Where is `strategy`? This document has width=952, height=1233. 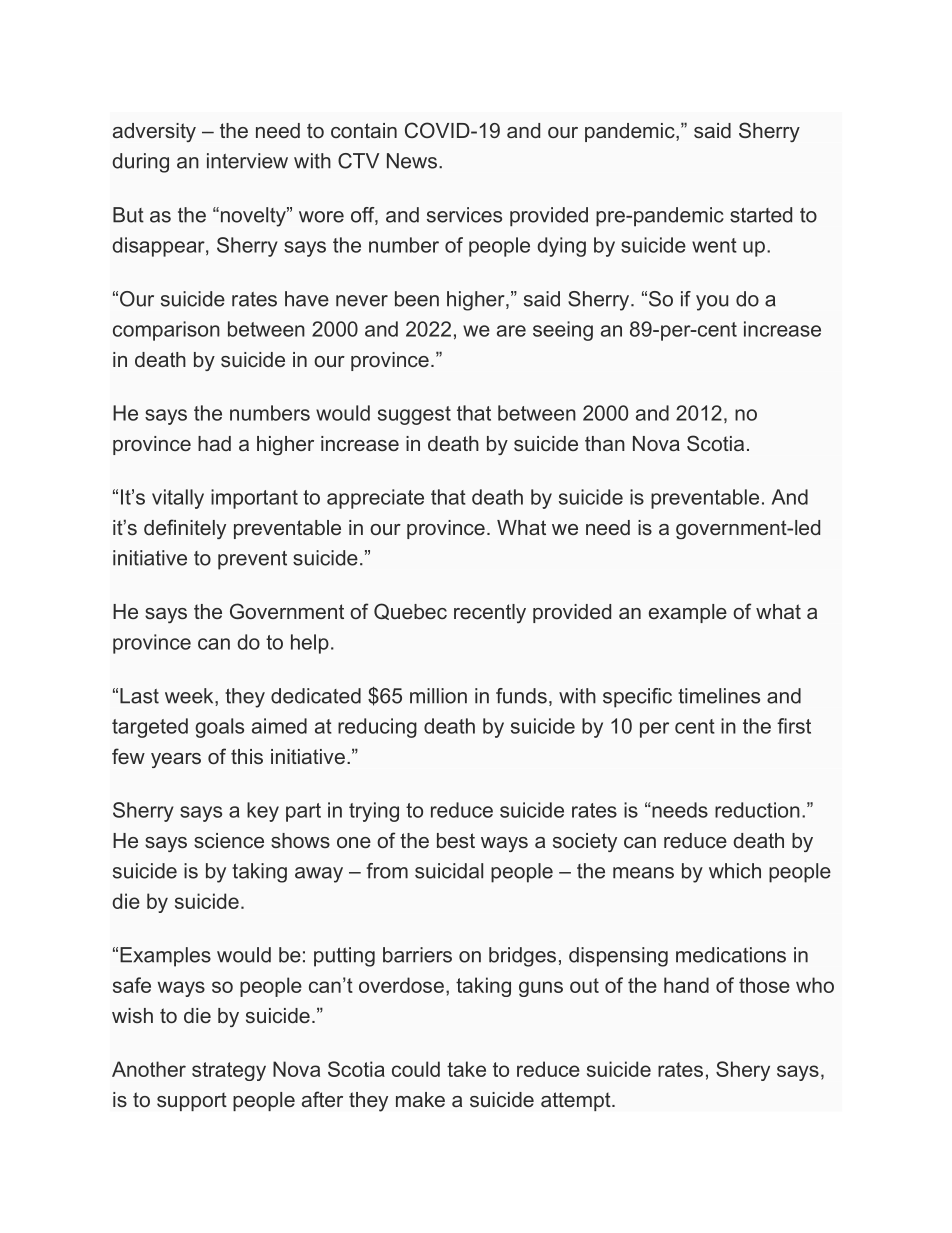 strategy is located at coordinates (229, 1071).
